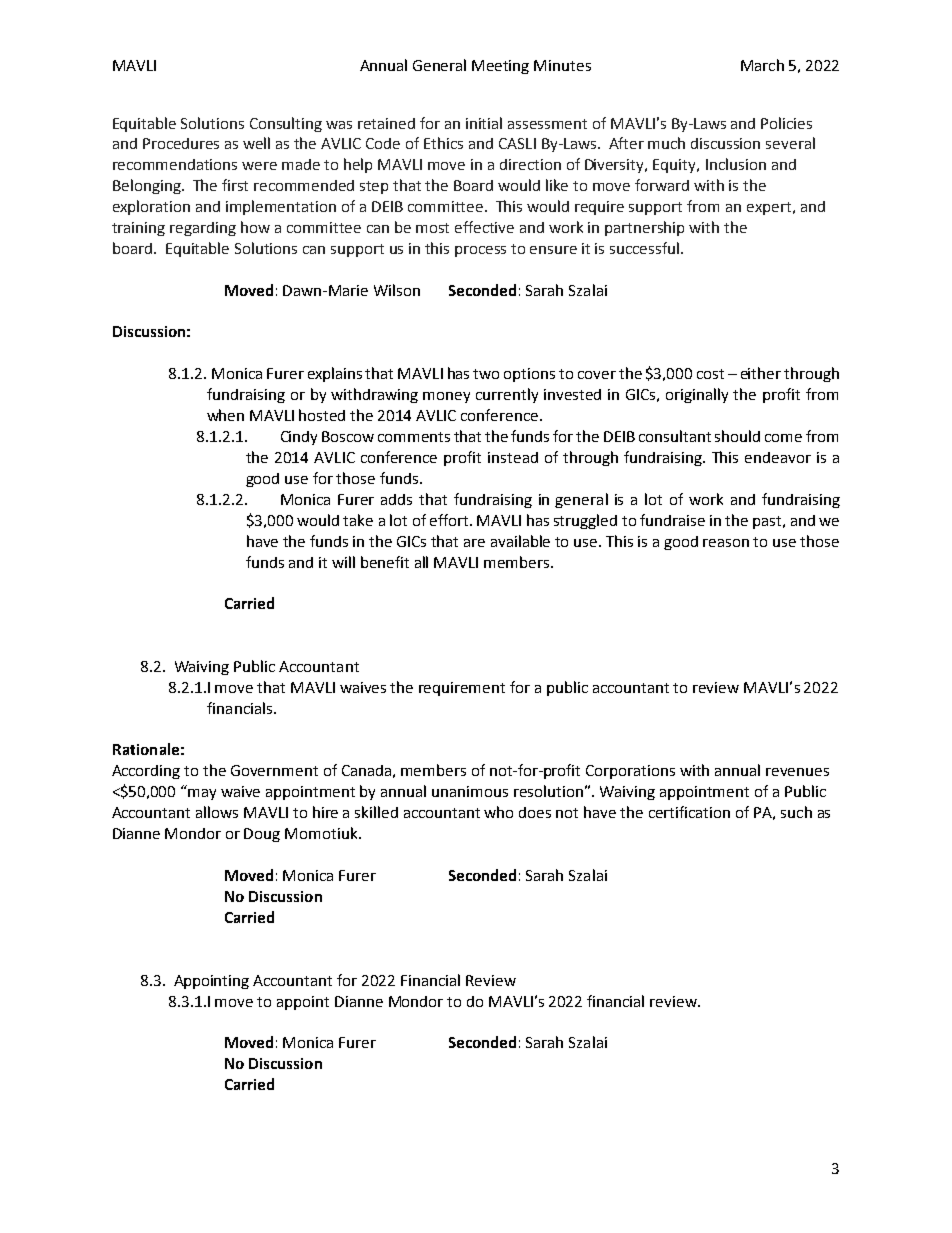 The height and width of the screenshot is (1233, 952). What do you see at coordinates (217, 812) in the screenshot?
I see `allows` at bounding box center [217, 812].
